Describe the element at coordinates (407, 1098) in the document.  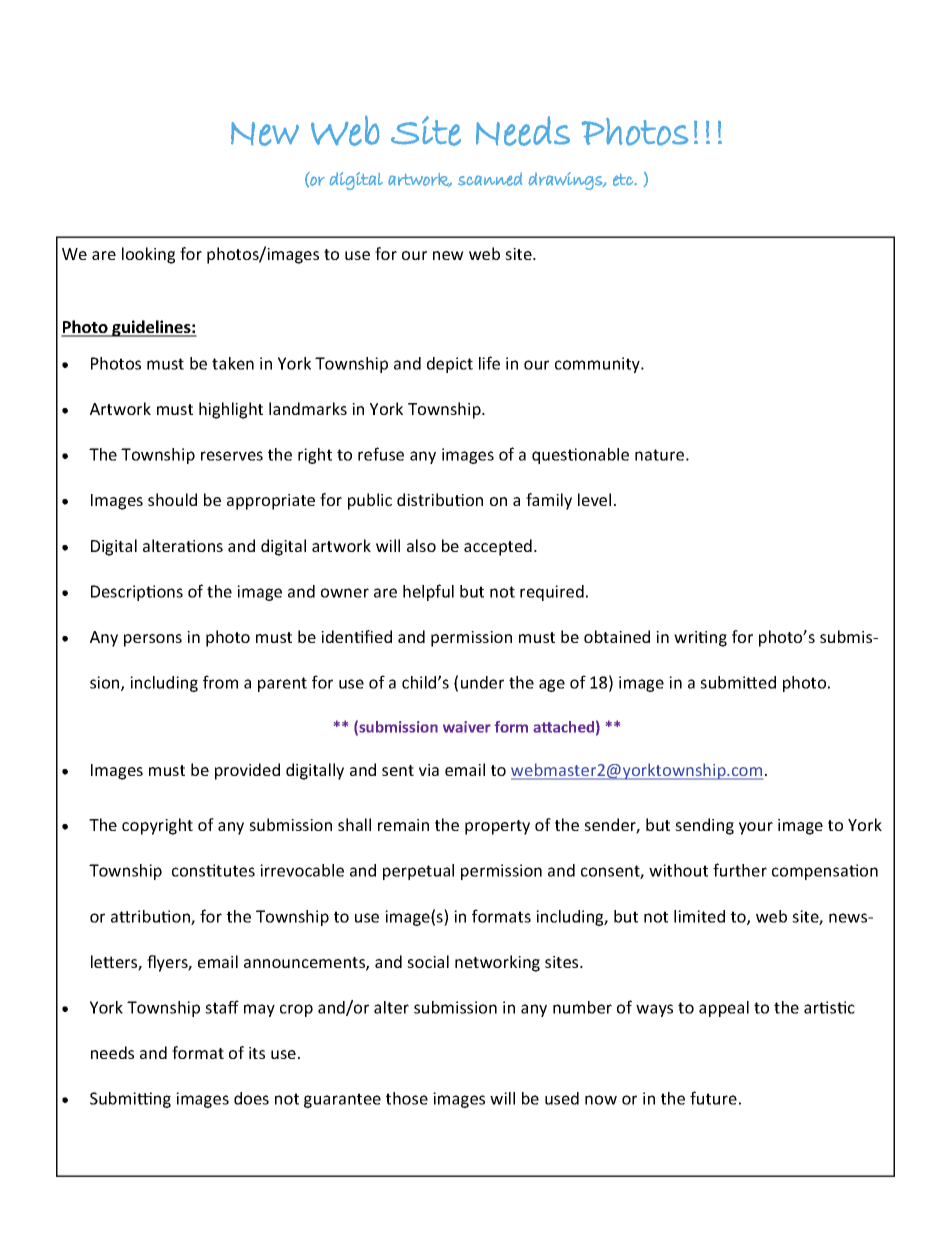
I see `those` at that location.
